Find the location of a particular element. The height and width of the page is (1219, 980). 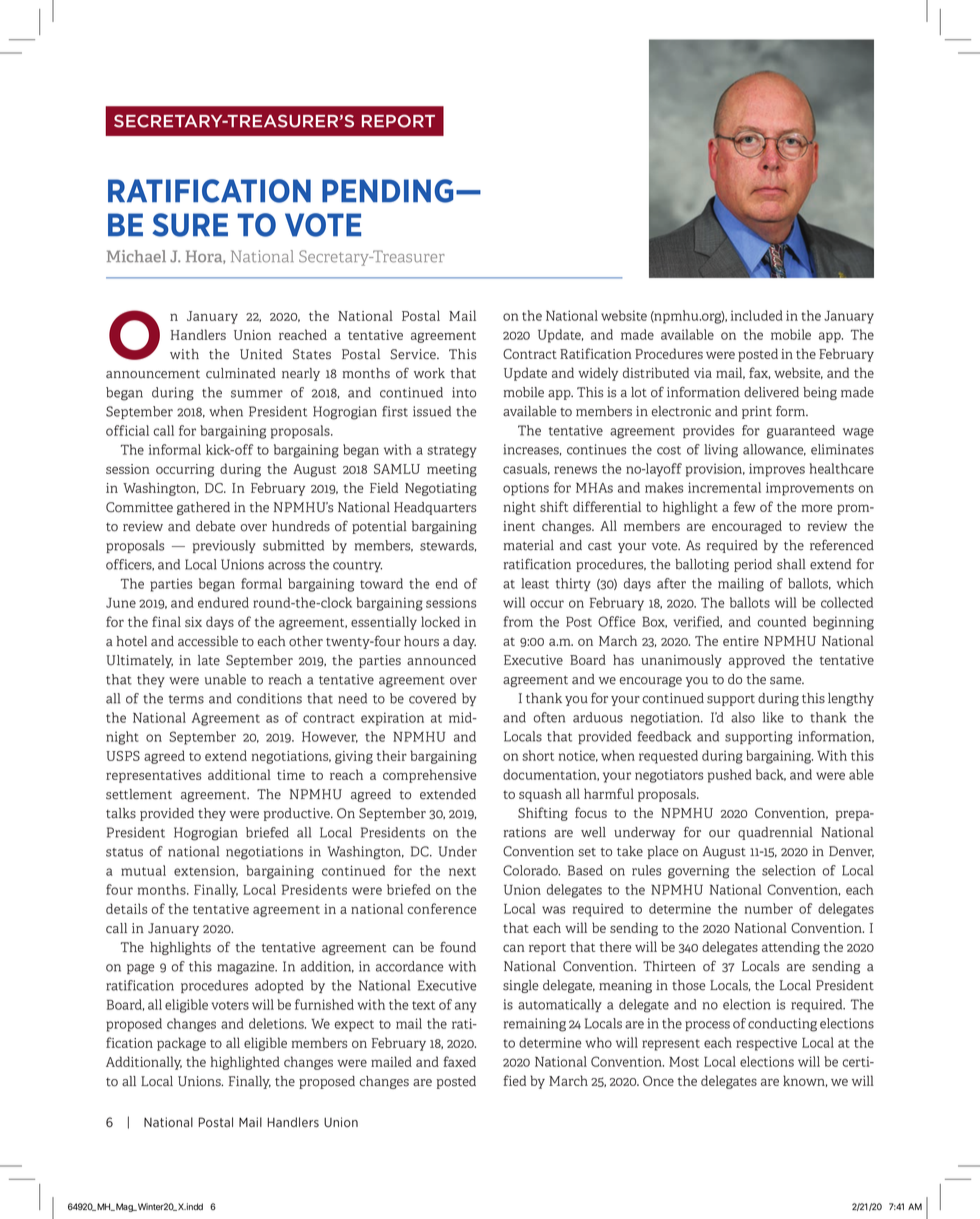

deletions is located at coordinates (277, 1023).
